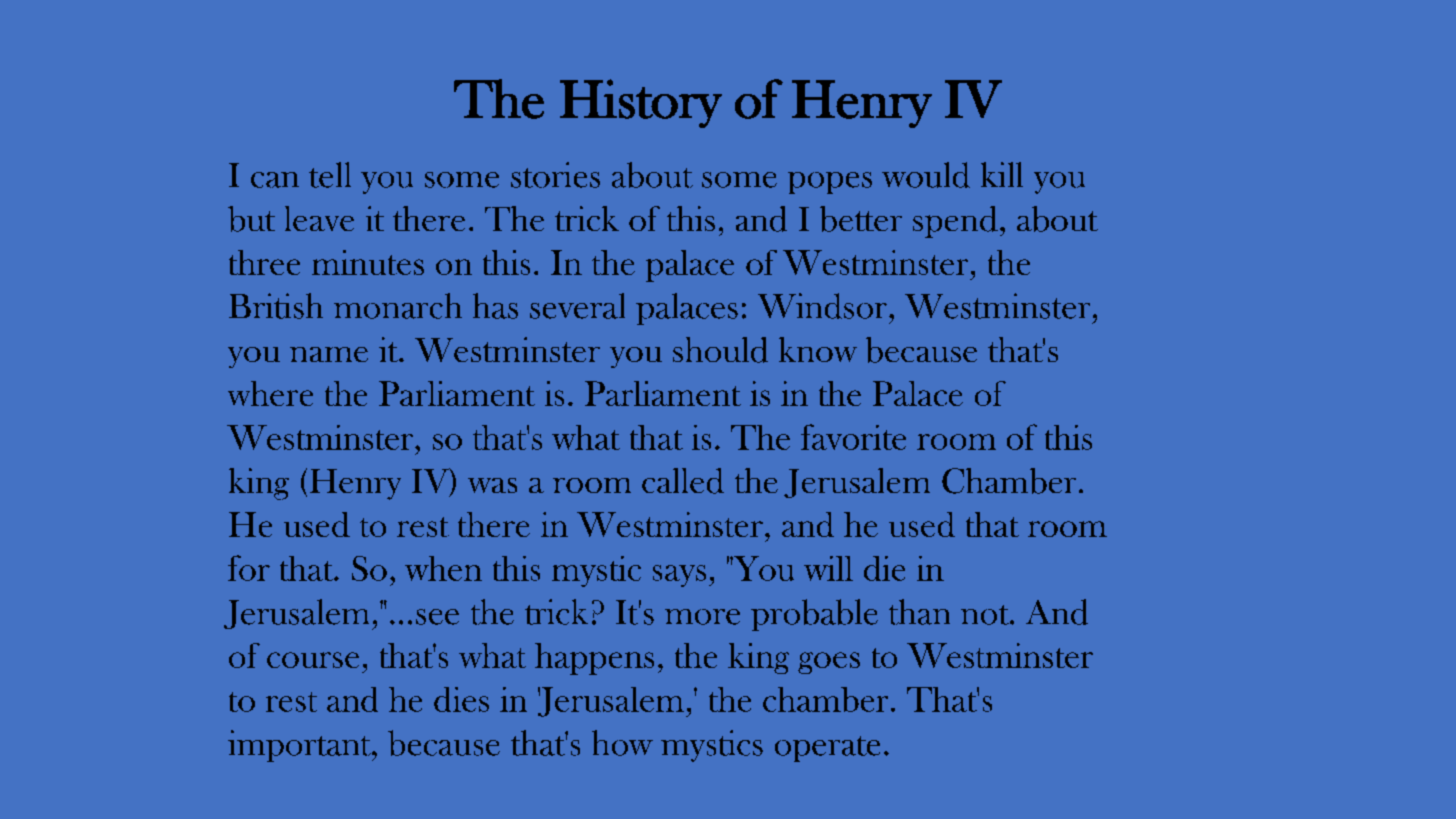  Describe the element at coordinates (300, 746) in the page. I see `important` at that location.
